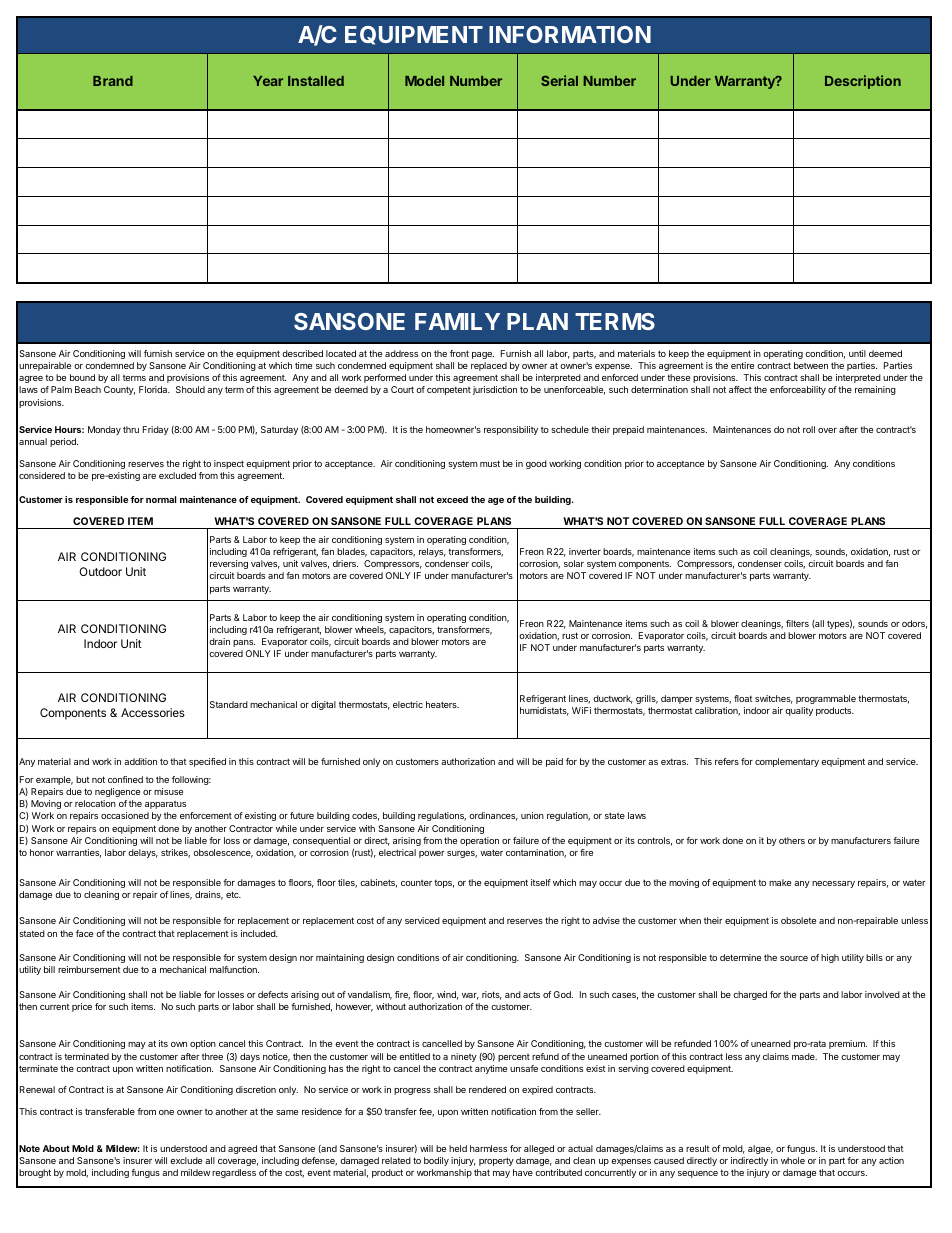 The width and height of the screenshot is (952, 1233). Describe the element at coordinates (432, 552) in the screenshot. I see `relays` at that location.
